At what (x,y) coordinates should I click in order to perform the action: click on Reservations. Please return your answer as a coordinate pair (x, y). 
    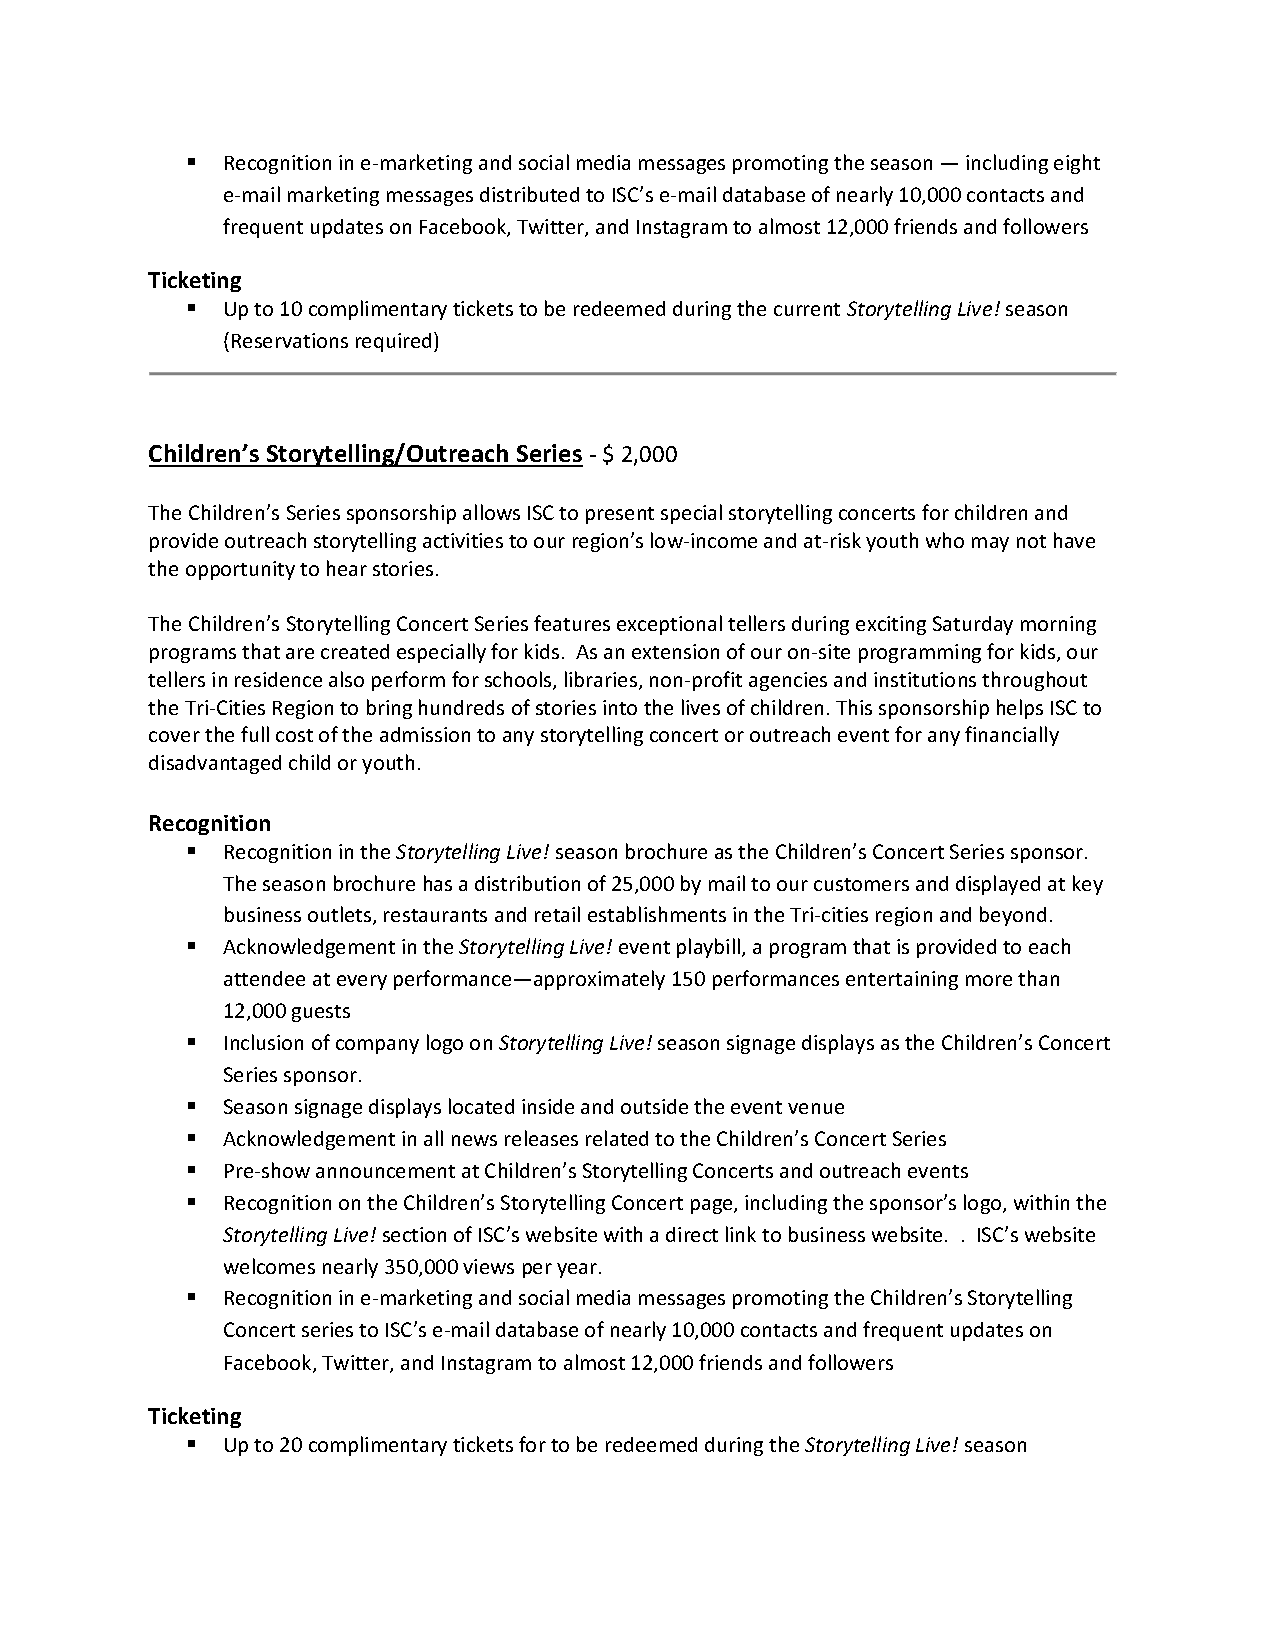
    Looking at the image, I should click on (290, 340).
